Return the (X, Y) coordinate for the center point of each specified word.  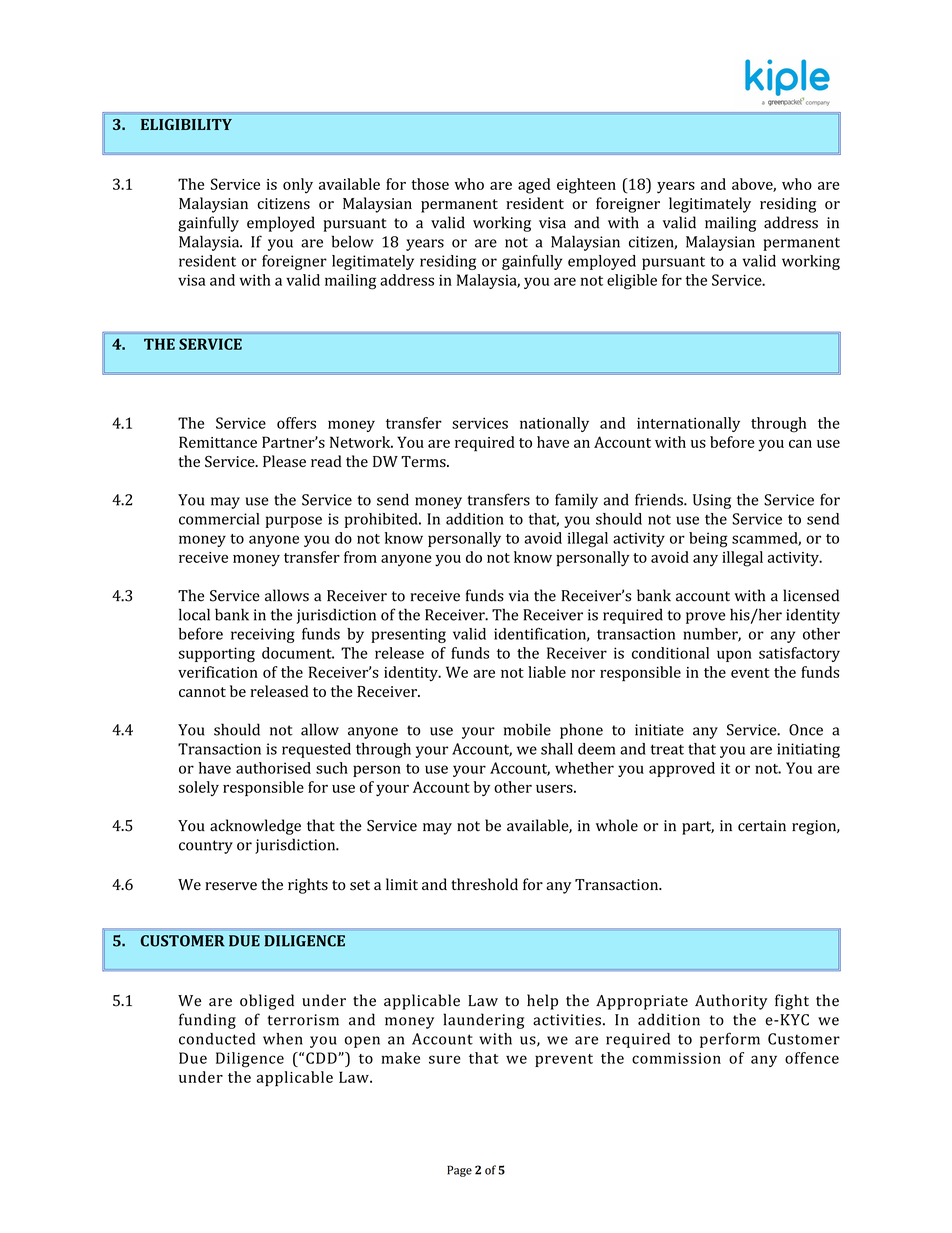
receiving (263, 635)
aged (534, 186)
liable (547, 672)
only (298, 186)
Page (459, 1171)
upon (734, 656)
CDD (322, 1058)
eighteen (586, 186)
